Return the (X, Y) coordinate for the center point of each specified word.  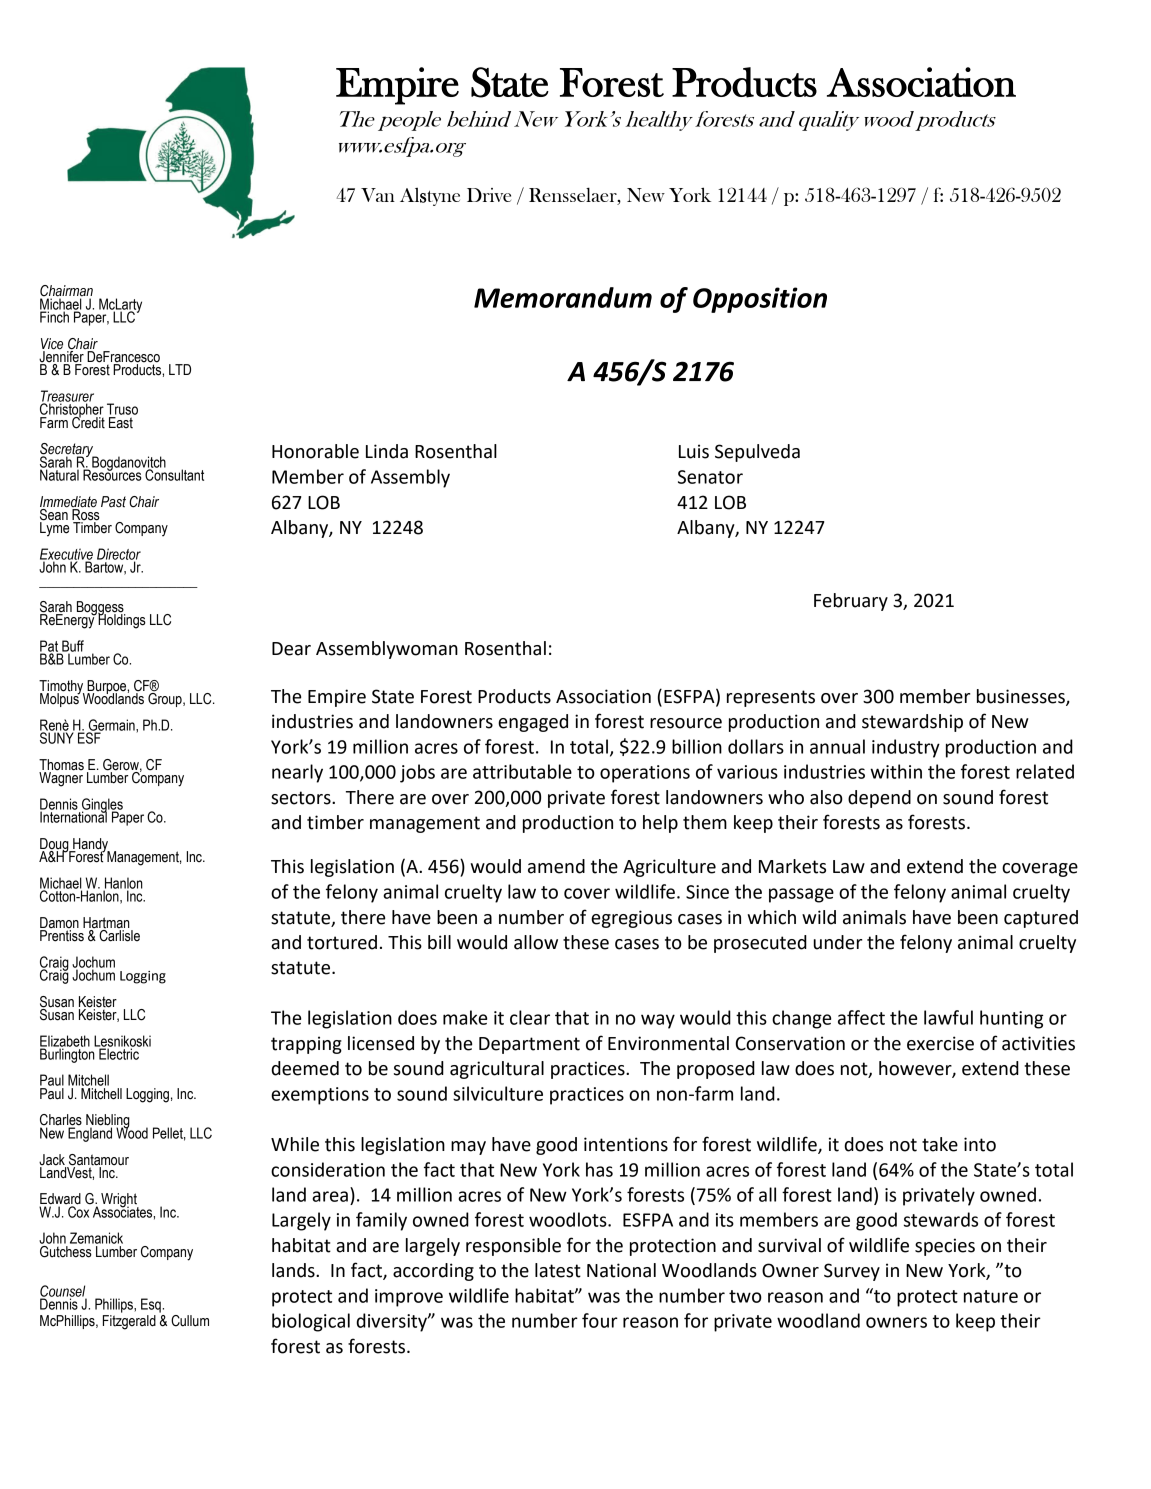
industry (906, 748)
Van (378, 195)
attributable (522, 771)
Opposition (760, 300)
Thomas (61, 765)
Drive (489, 195)
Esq (152, 1305)
